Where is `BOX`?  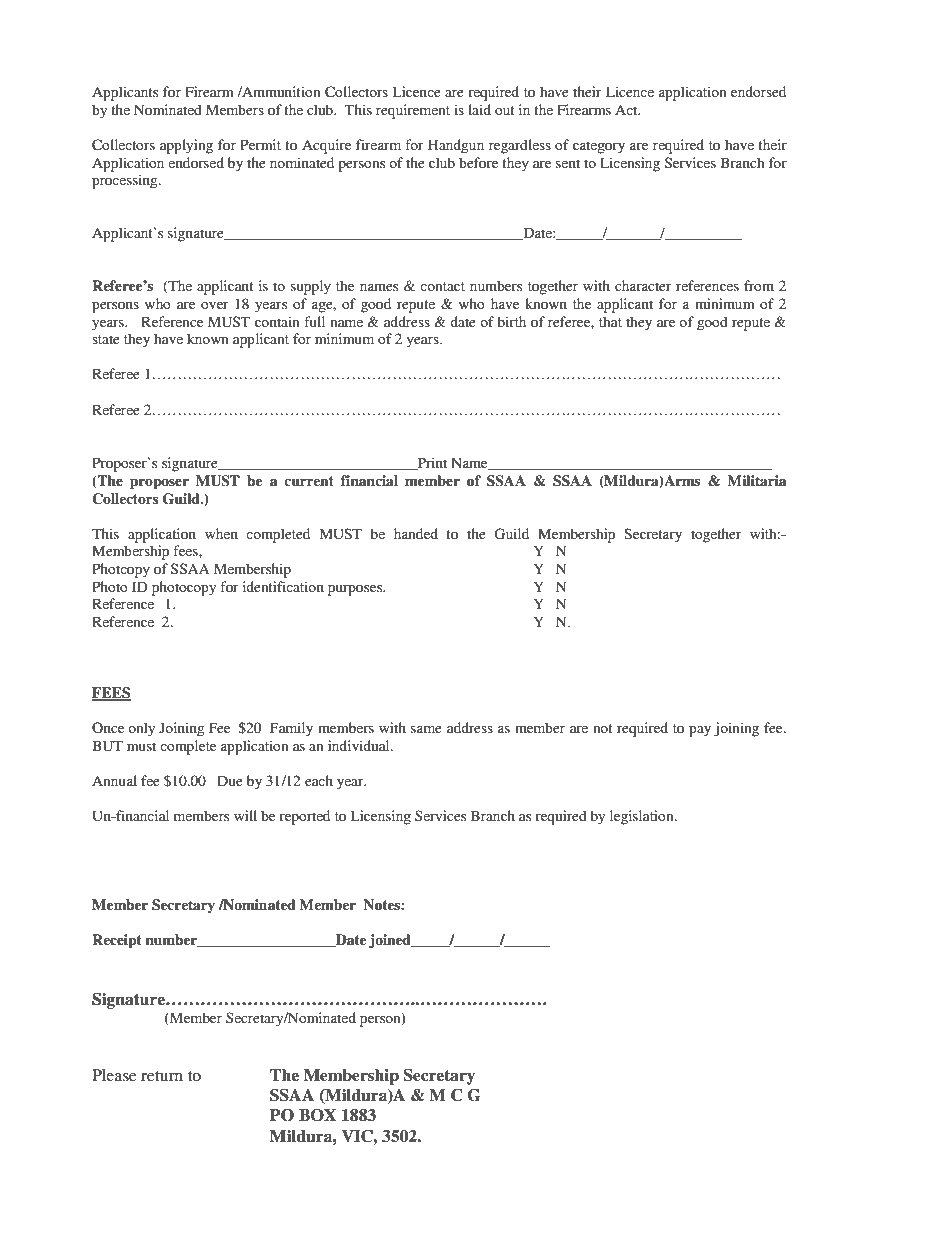 BOX is located at coordinates (317, 1115).
